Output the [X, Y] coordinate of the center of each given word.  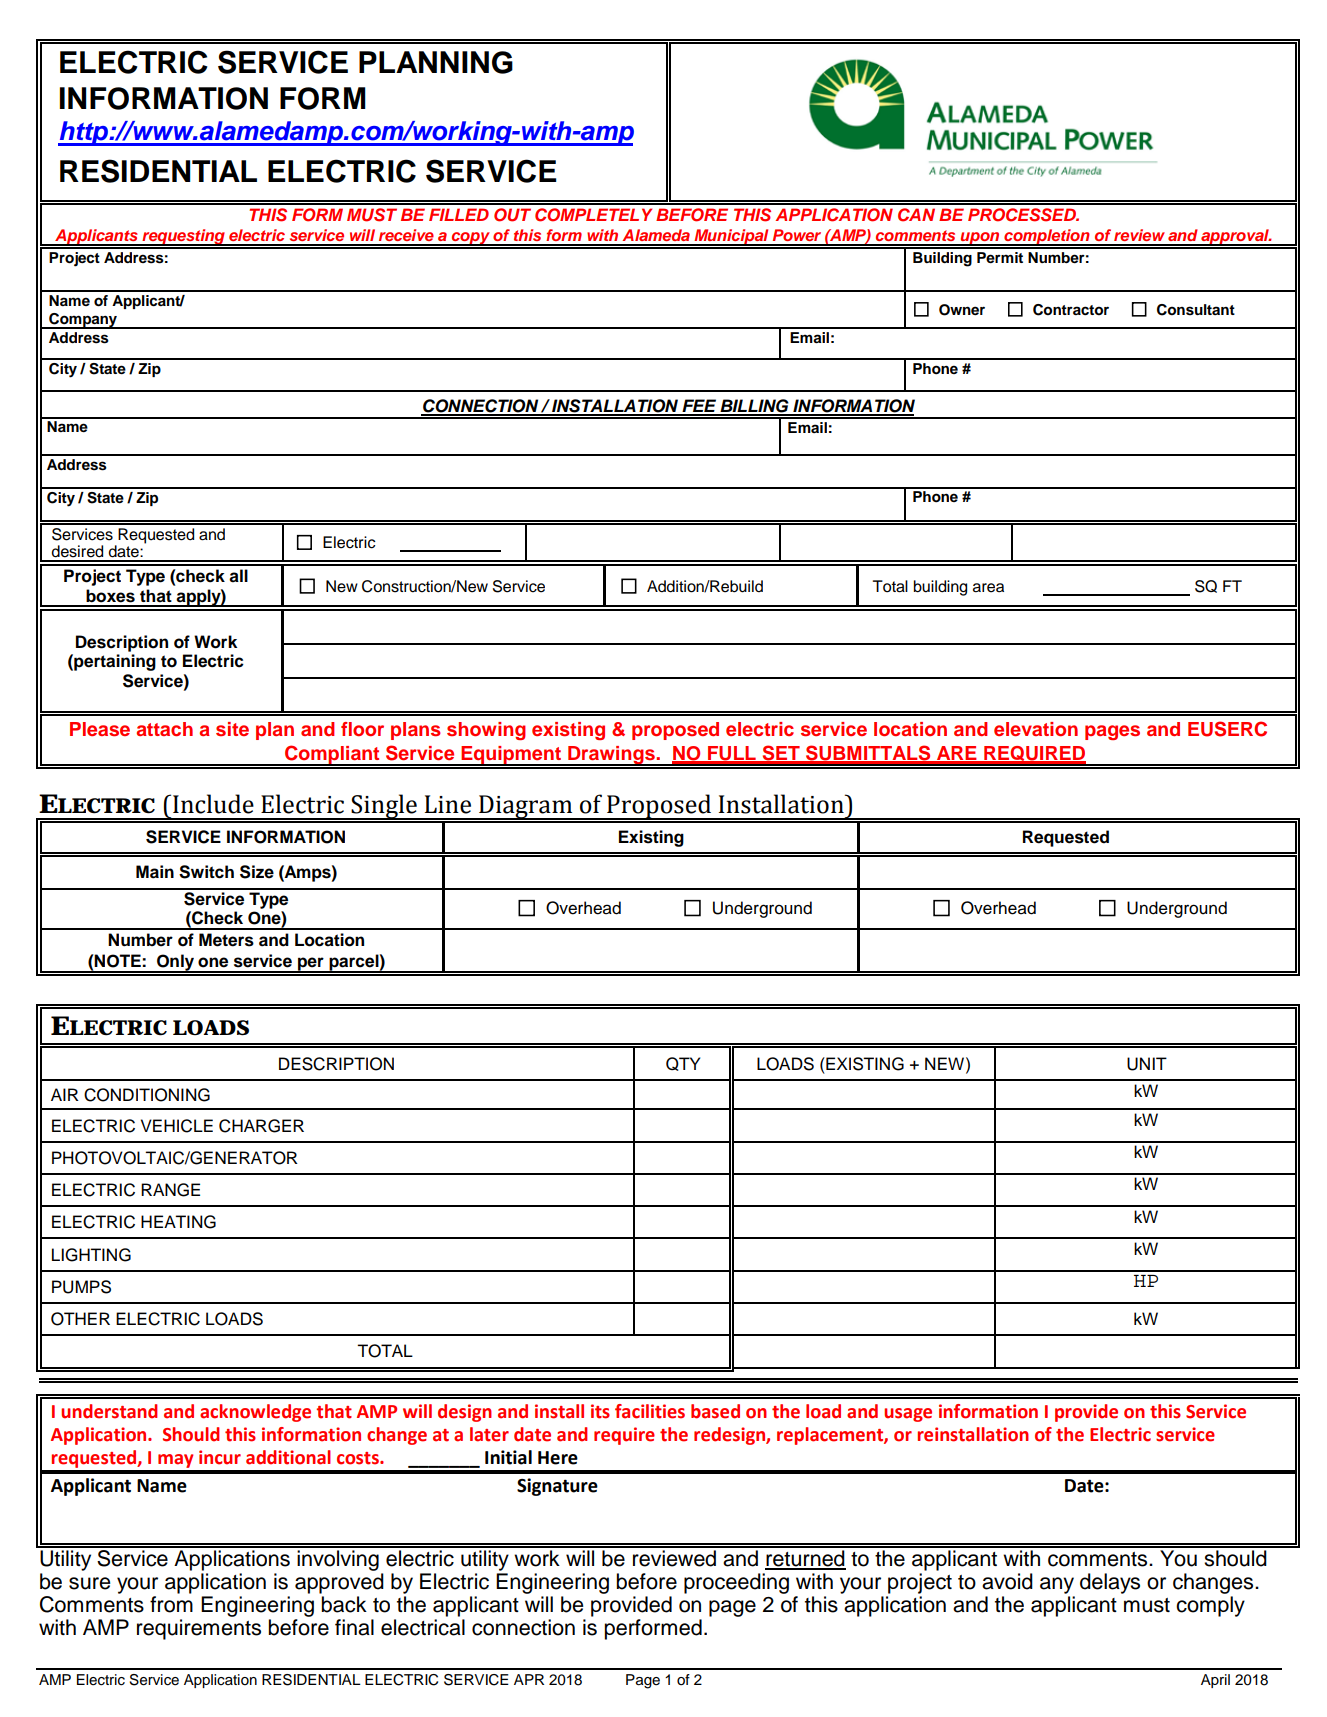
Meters [226, 940]
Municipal [732, 237]
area [988, 588]
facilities [650, 1411]
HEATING [178, 1222]
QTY [683, 1064]
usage [908, 1415]
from [171, 1604]
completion [1047, 237]
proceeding [736, 1583]
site [232, 729]
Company [83, 321]
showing [486, 731]
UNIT [1147, 1064]
